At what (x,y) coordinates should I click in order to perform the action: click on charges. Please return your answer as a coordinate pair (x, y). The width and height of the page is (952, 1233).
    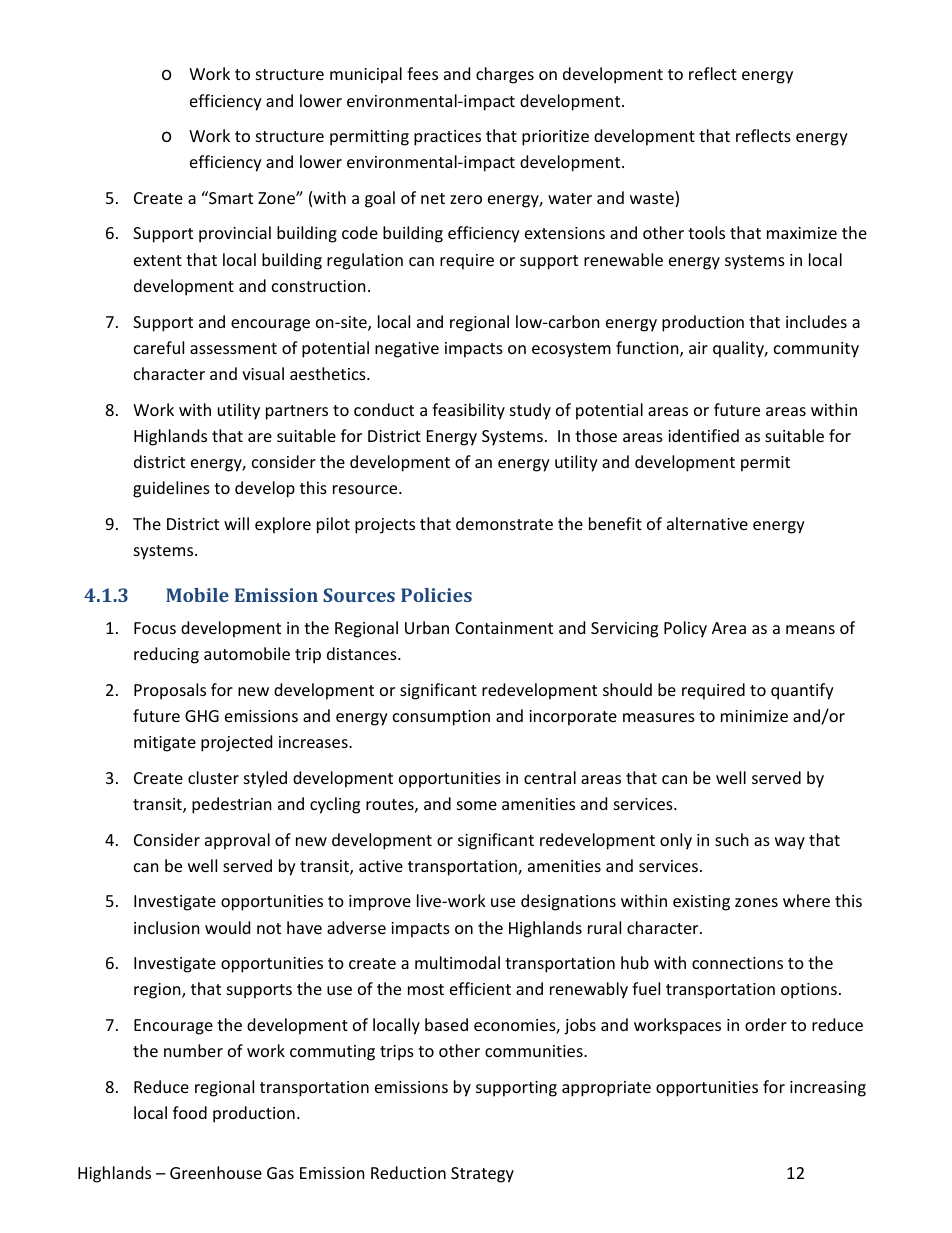
    Looking at the image, I should click on (505, 75).
